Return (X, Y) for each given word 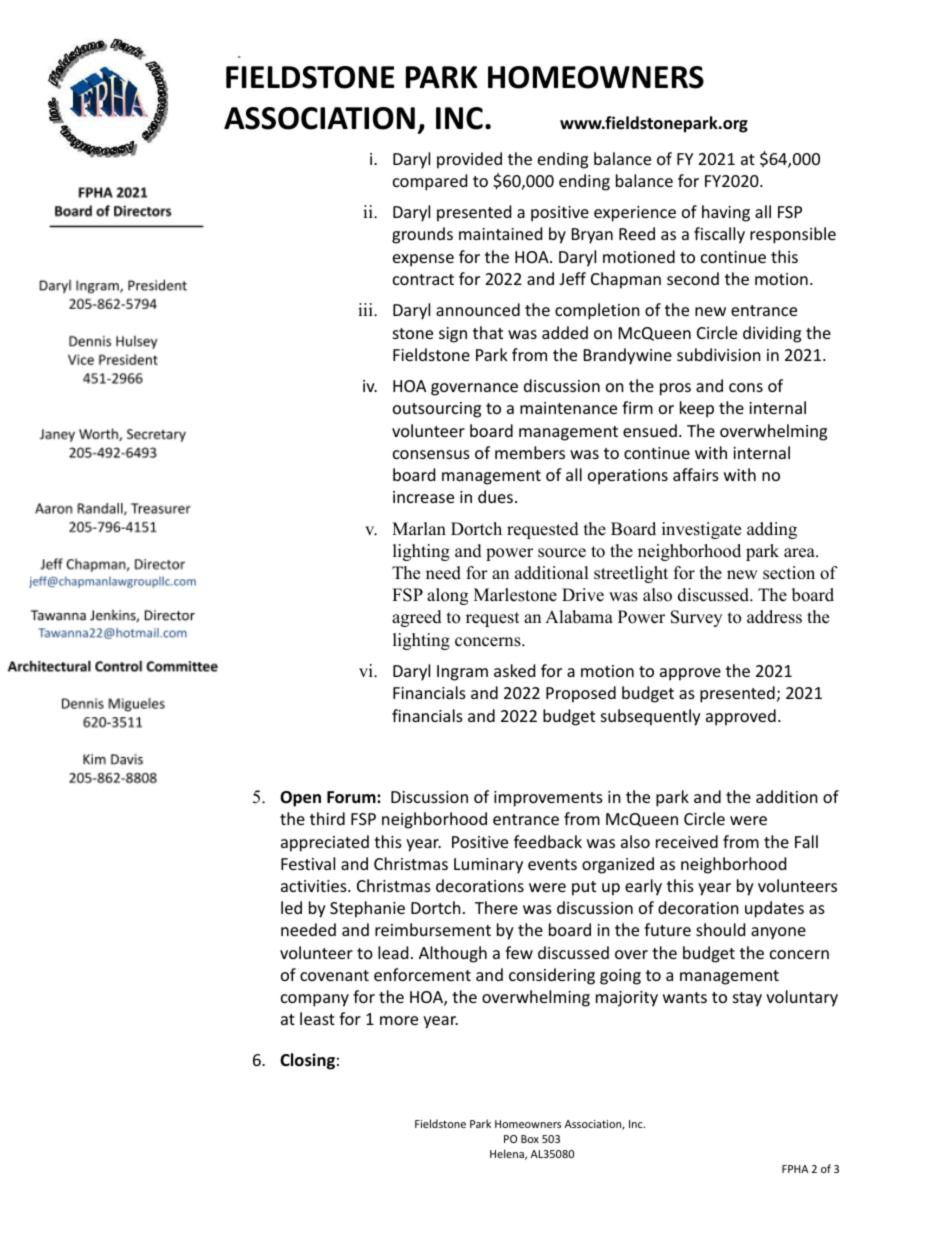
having (726, 213)
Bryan (592, 236)
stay (747, 999)
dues (495, 496)
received (687, 841)
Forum (352, 797)
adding (772, 530)
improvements (548, 799)
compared (430, 182)
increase (423, 497)
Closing (307, 1061)
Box (530, 1139)
